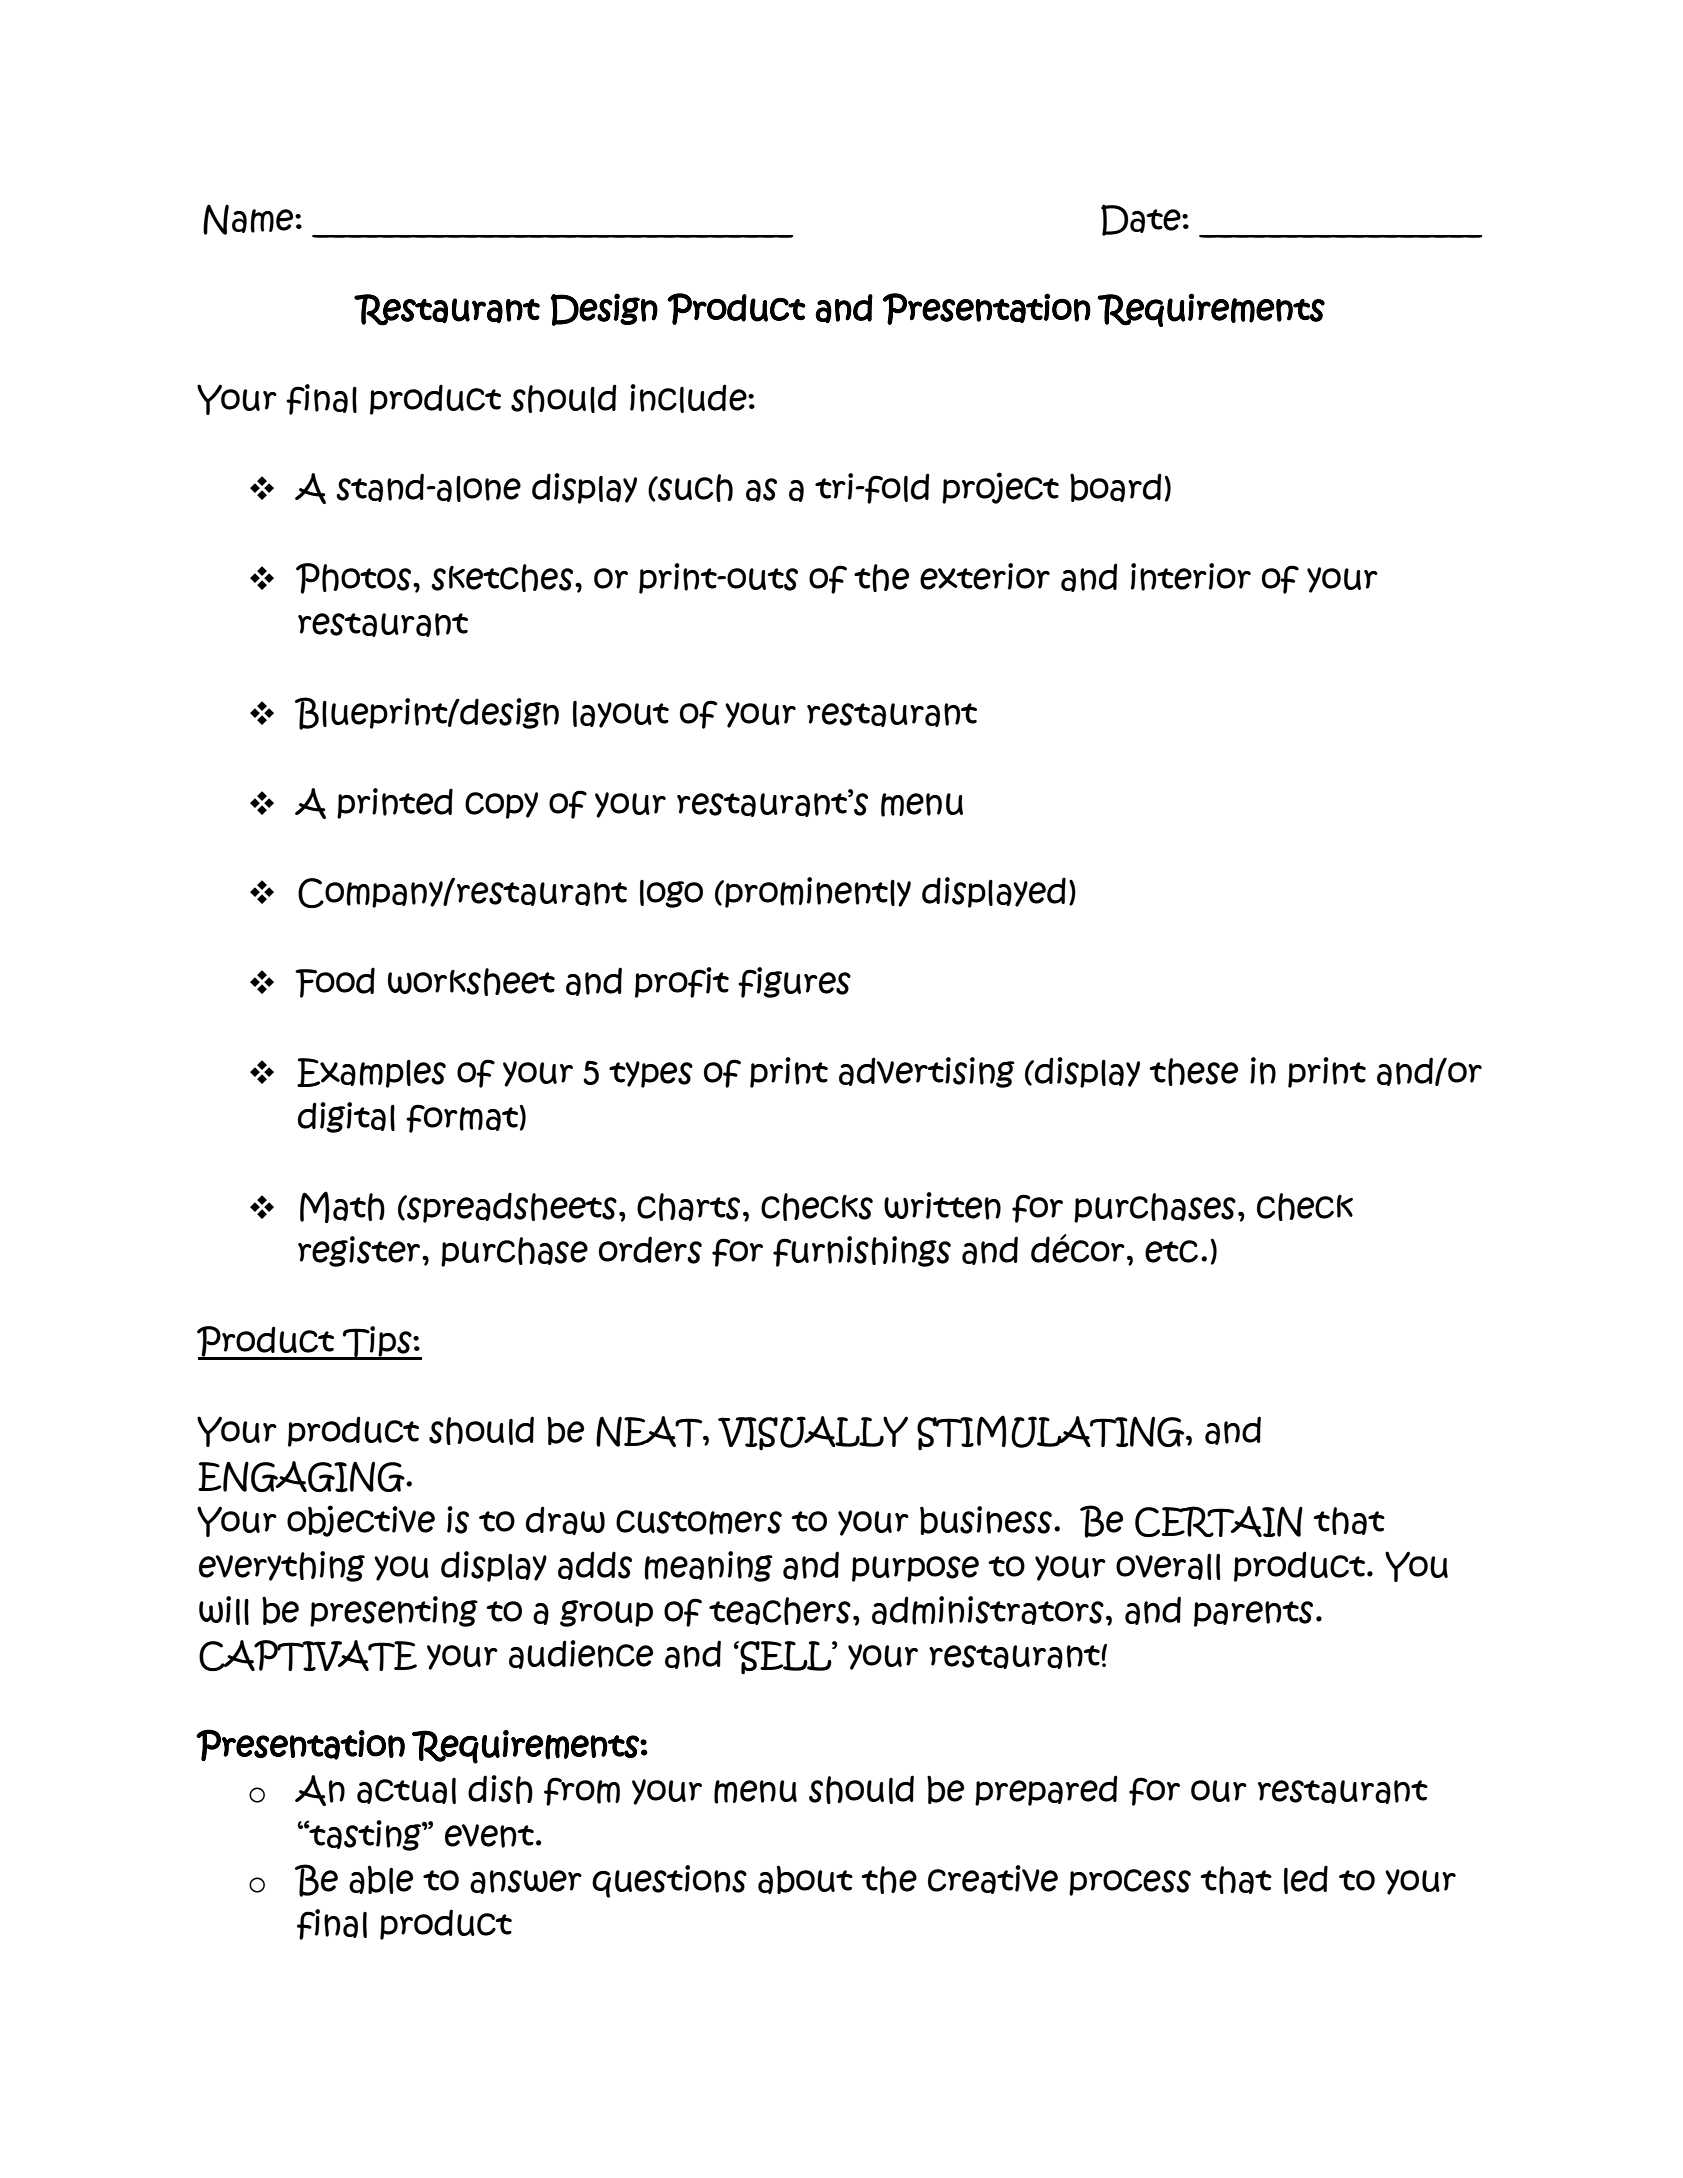 Image resolution: width=1683 pixels, height=2178 pixels. Describe the element at coordinates (1191, 577) in the screenshot. I see `interior` at that location.
